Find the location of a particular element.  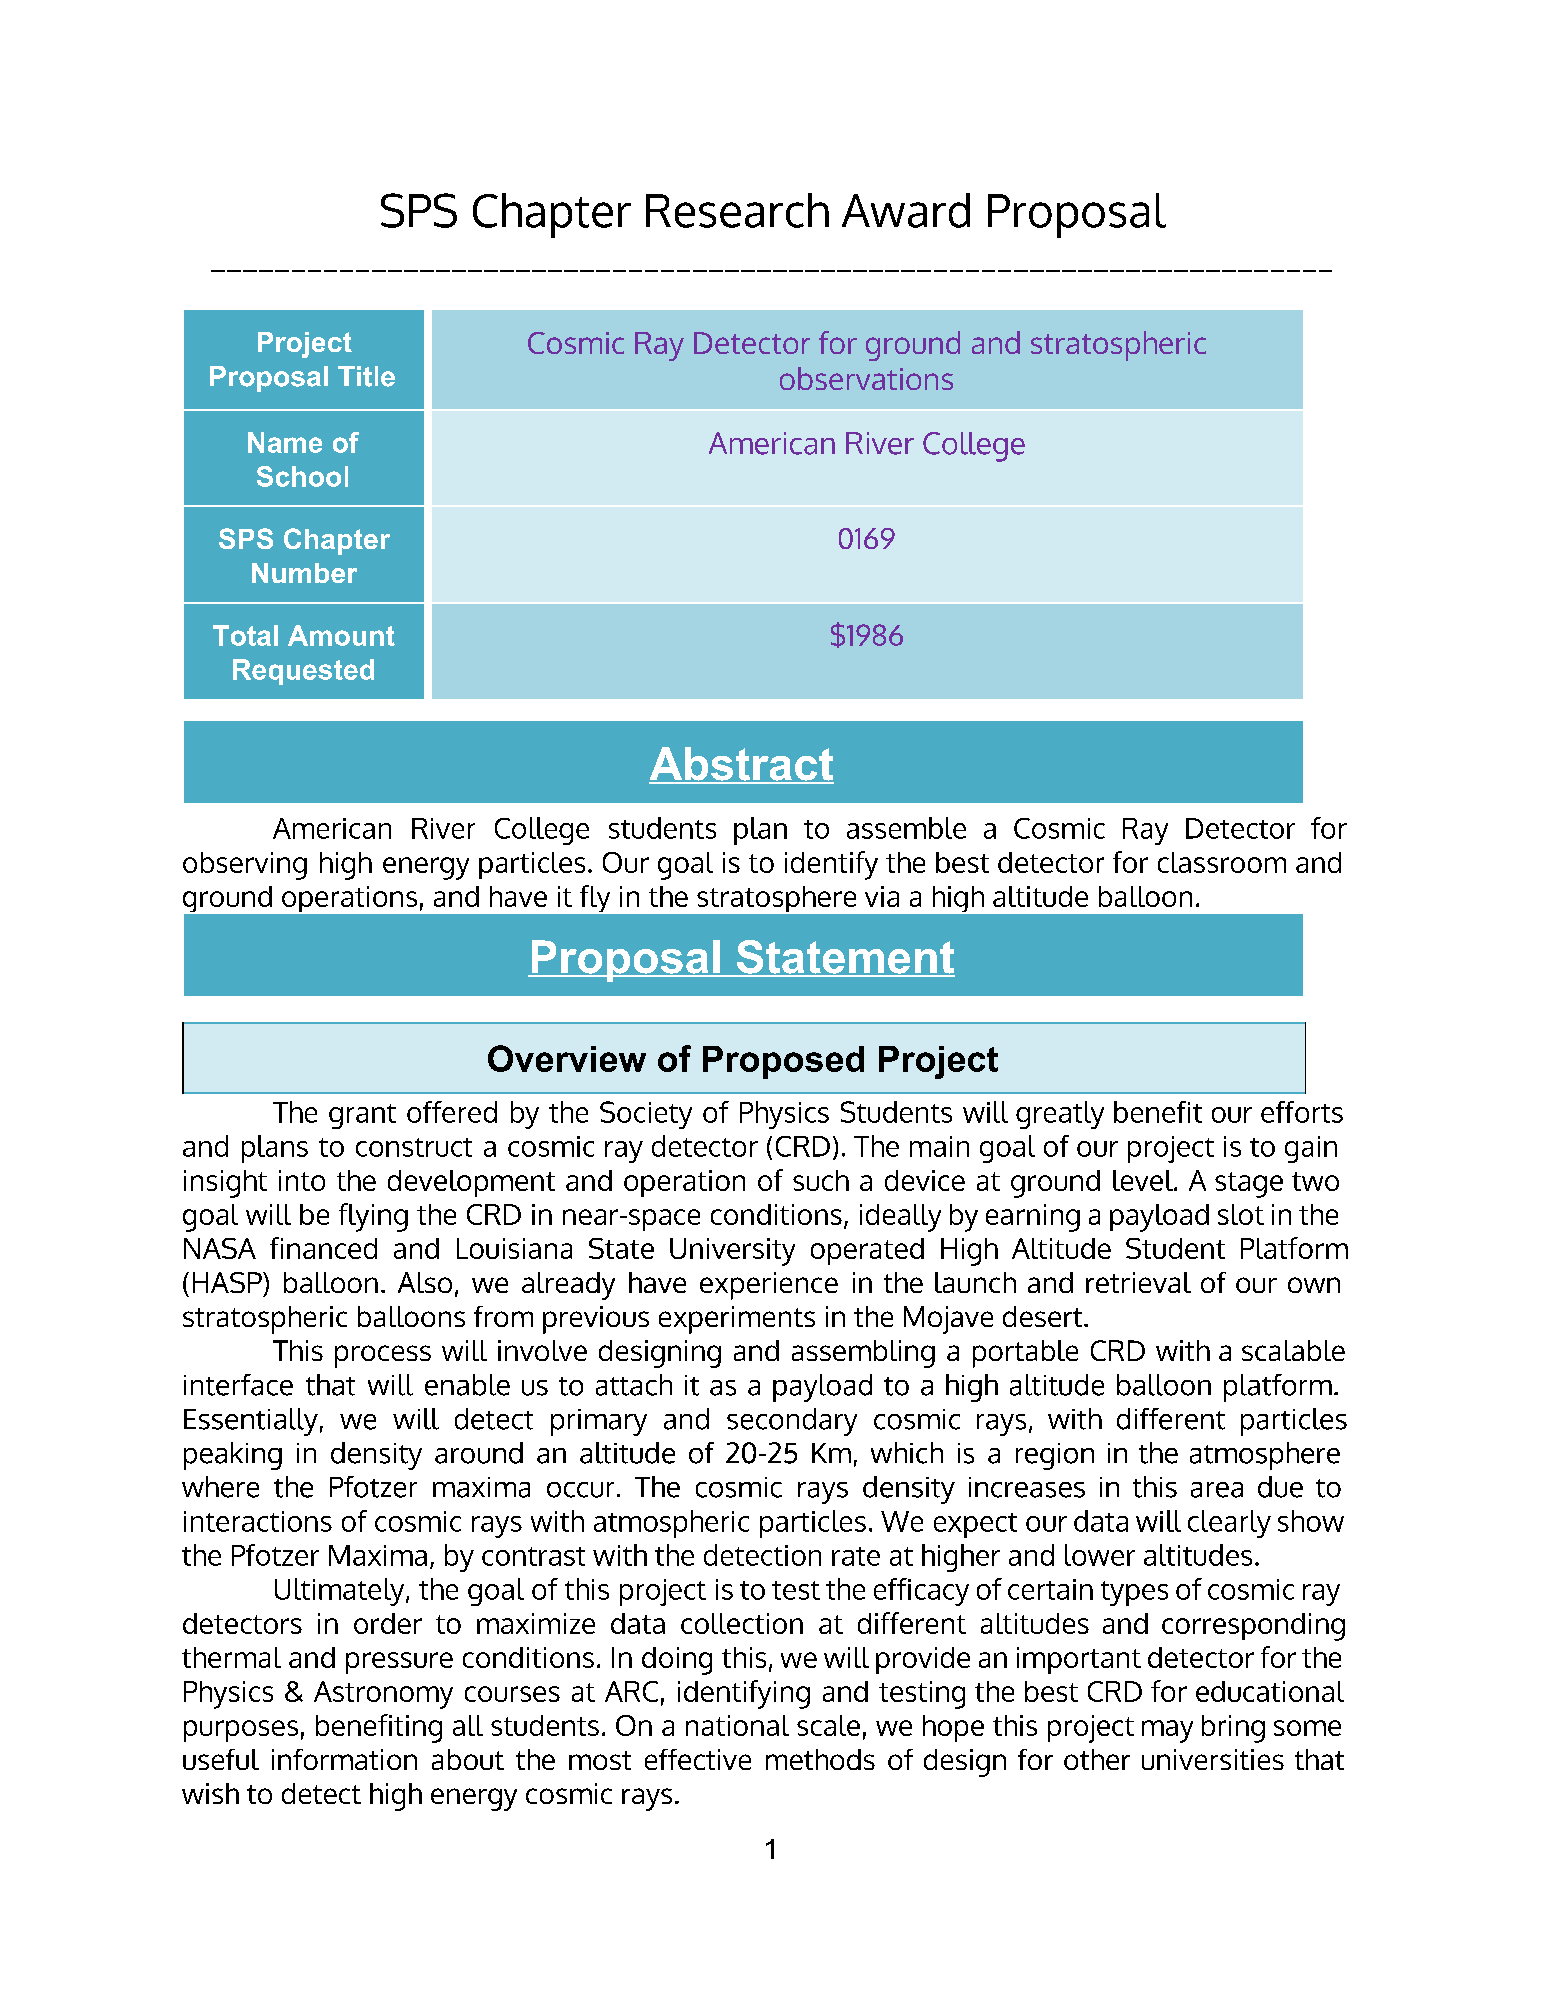

Title is located at coordinates (366, 376).
